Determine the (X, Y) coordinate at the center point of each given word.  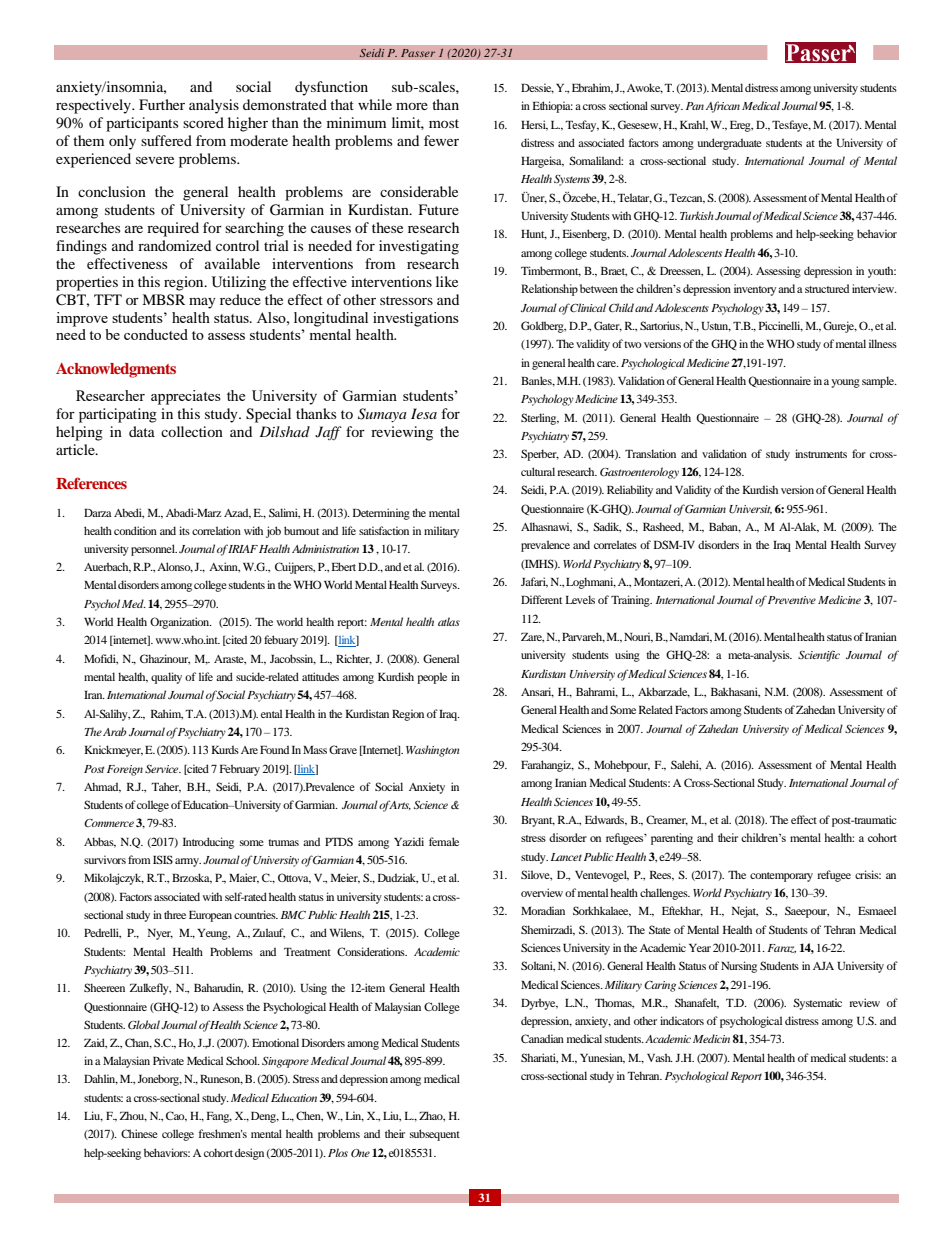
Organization (181, 623)
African (723, 107)
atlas (449, 621)
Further (162, 104)
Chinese (139, 1133)
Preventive (792, 600)
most (444, 123)
